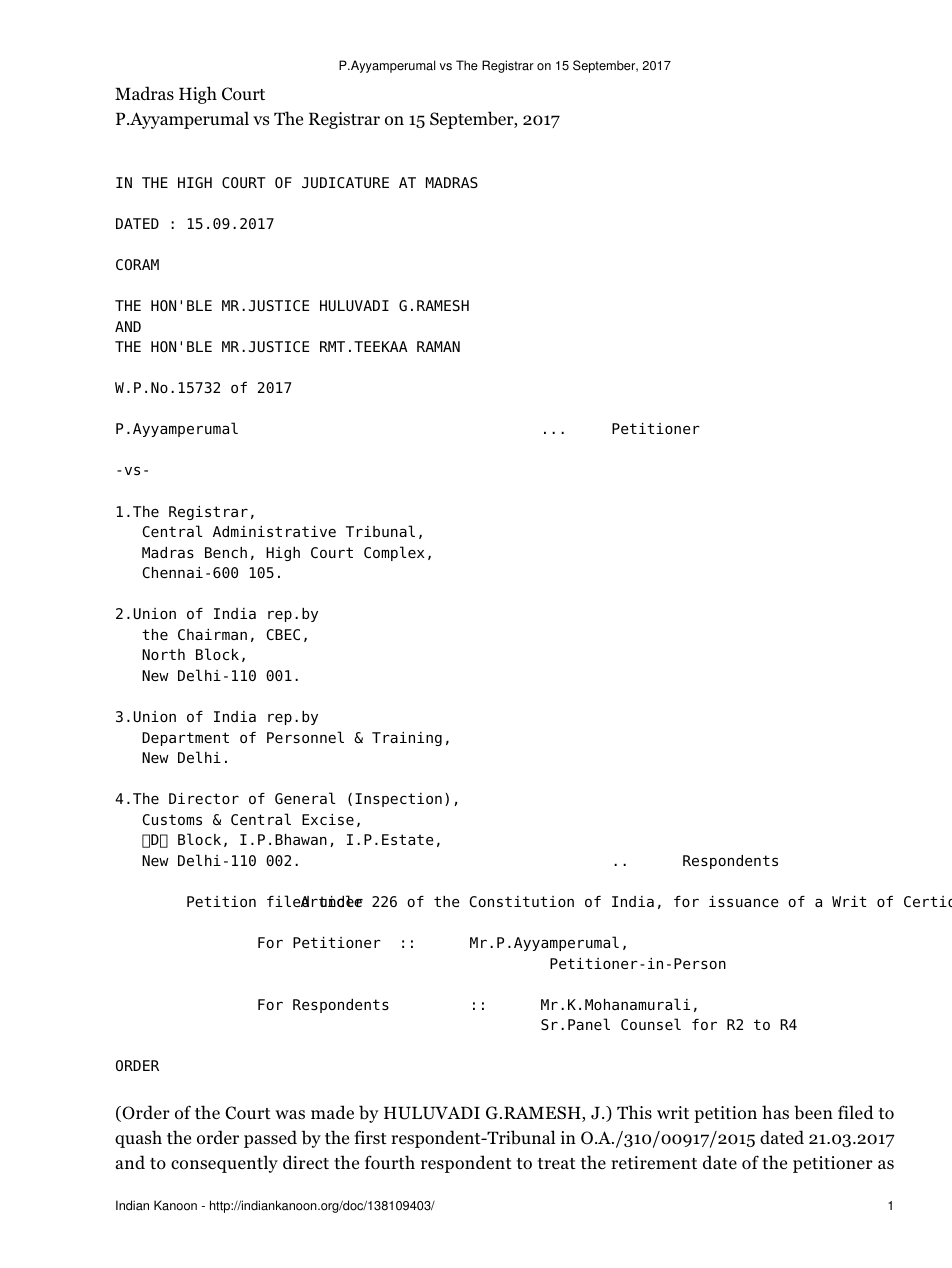 This page has height=1268, width=952. I want to click on under, so click(341, 901).
